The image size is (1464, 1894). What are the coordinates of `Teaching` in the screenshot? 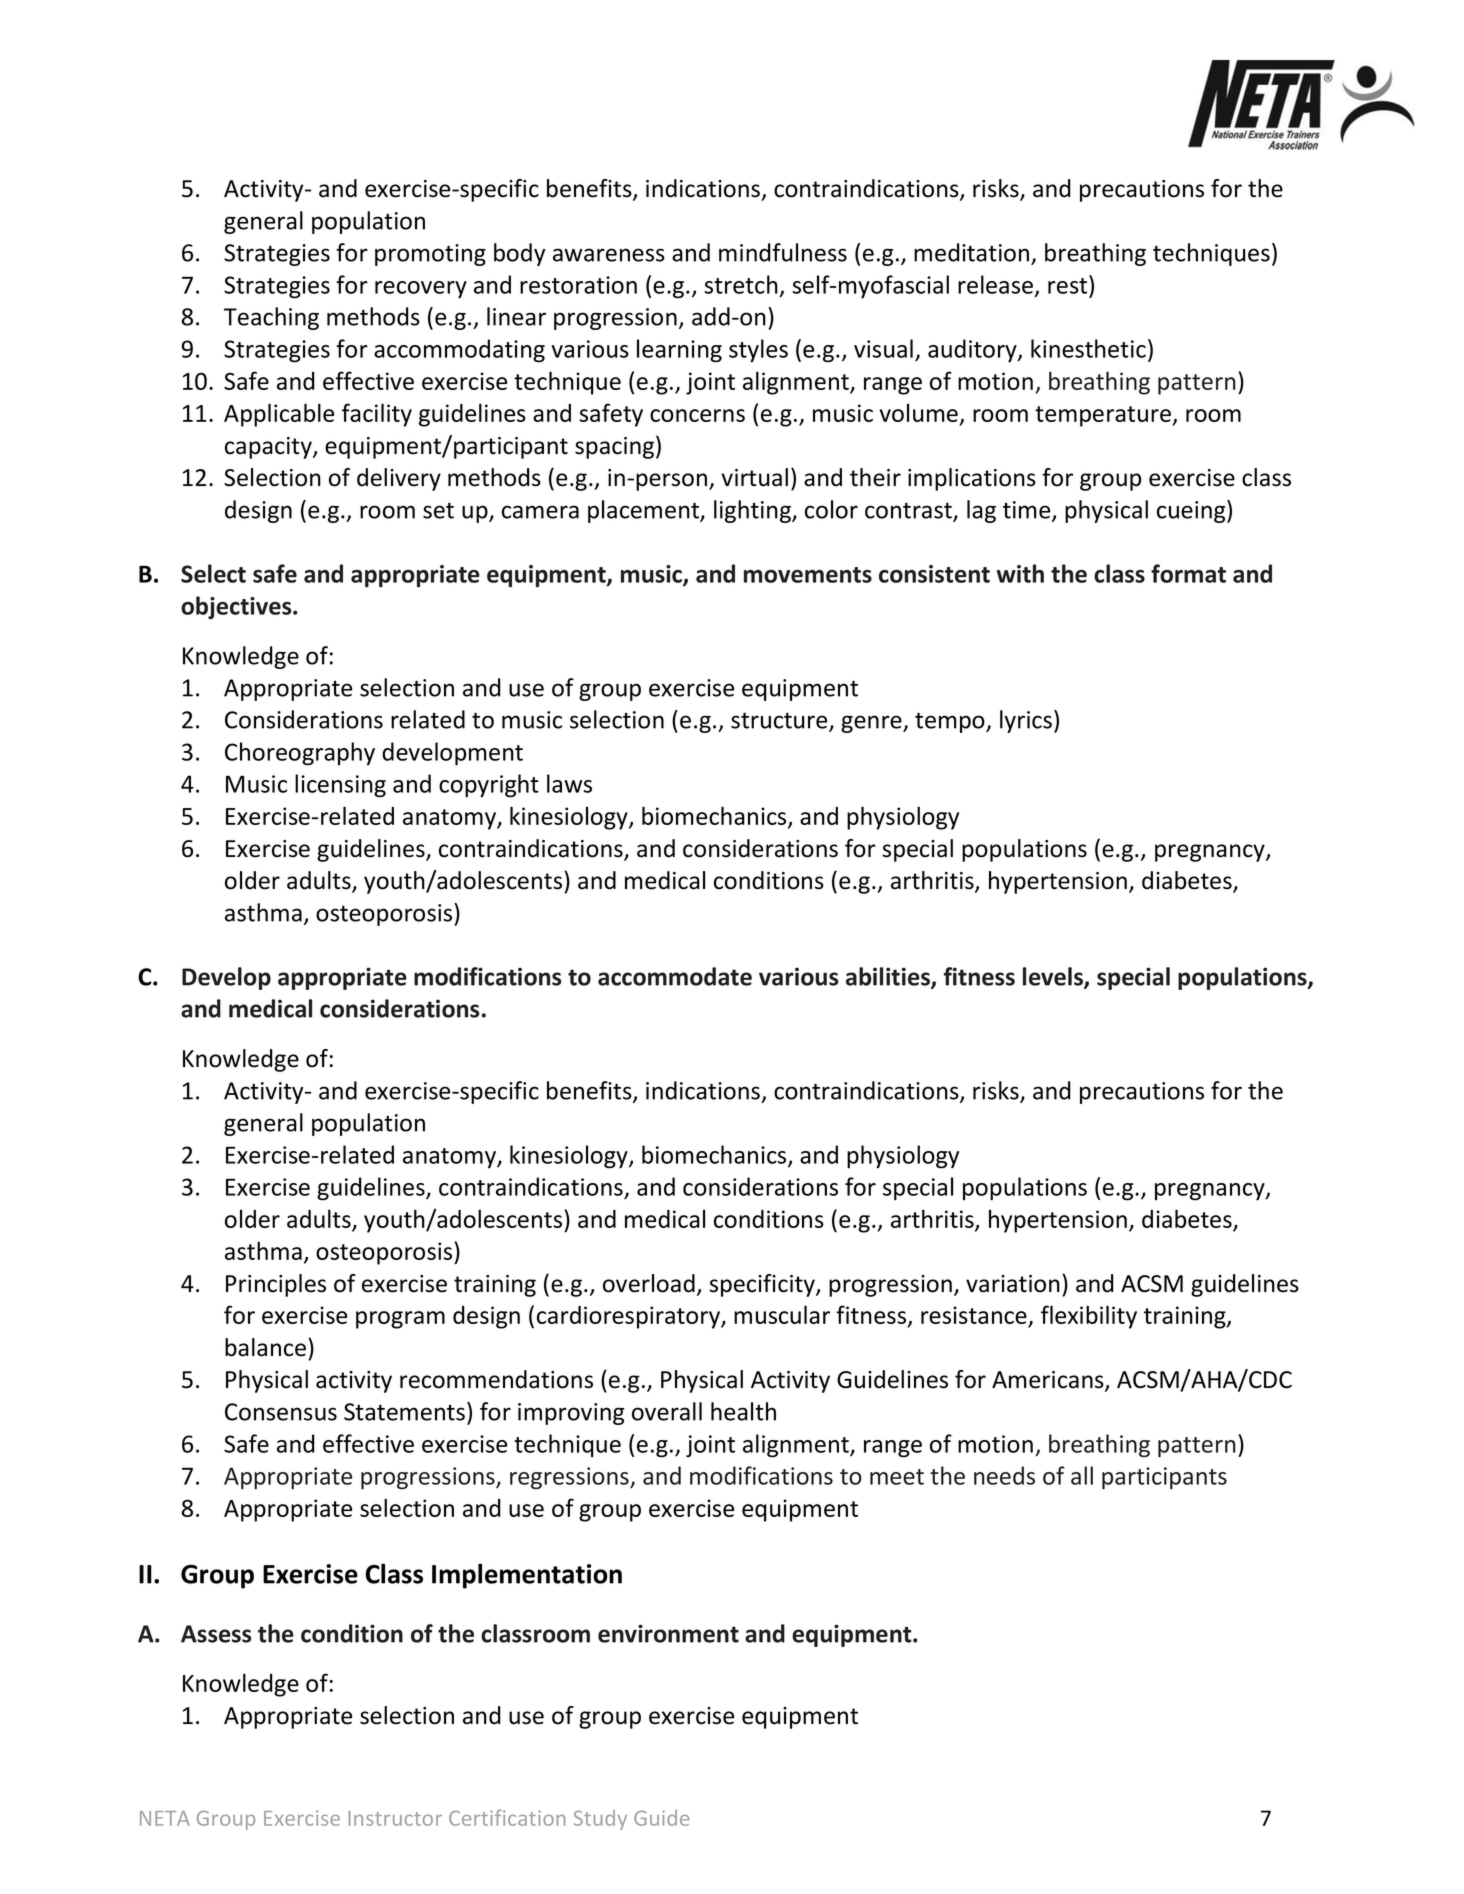 It's located at (271, 318).
